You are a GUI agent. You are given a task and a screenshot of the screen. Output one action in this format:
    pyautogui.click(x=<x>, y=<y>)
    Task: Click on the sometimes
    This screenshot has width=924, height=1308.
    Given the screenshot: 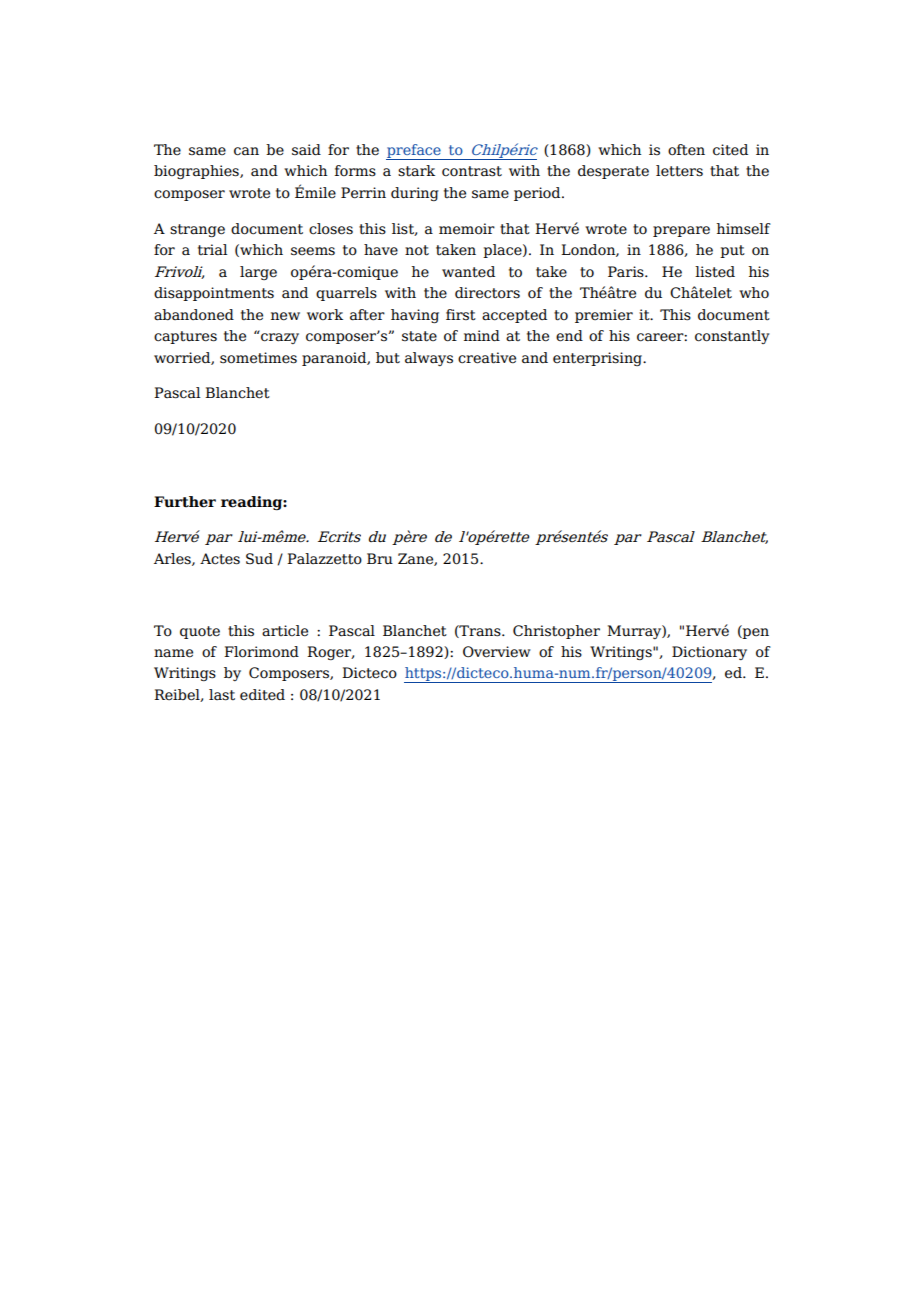 What is the action you would take?
    pyautogui.click(x=258, y=358)
